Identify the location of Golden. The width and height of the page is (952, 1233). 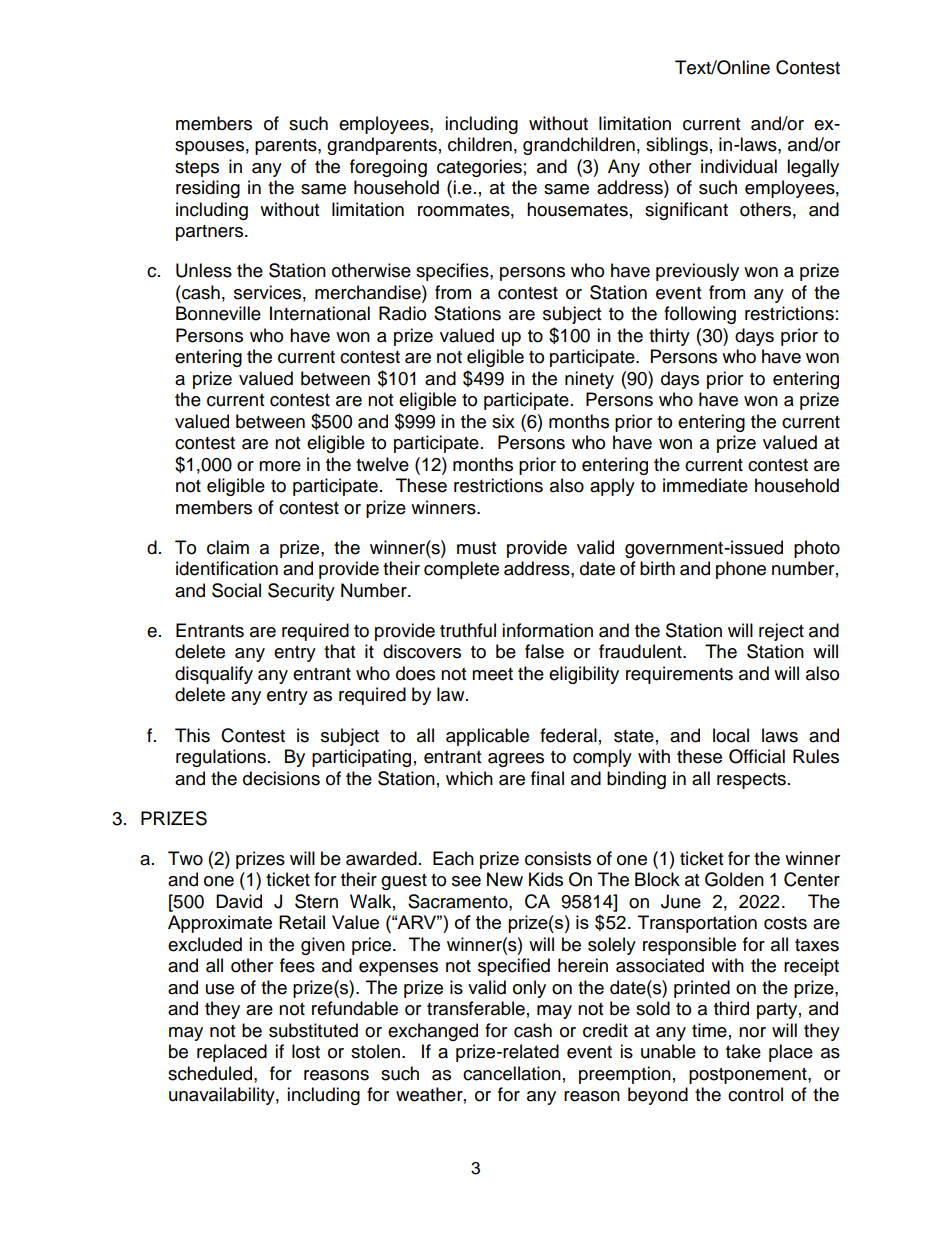
(734, 879).
